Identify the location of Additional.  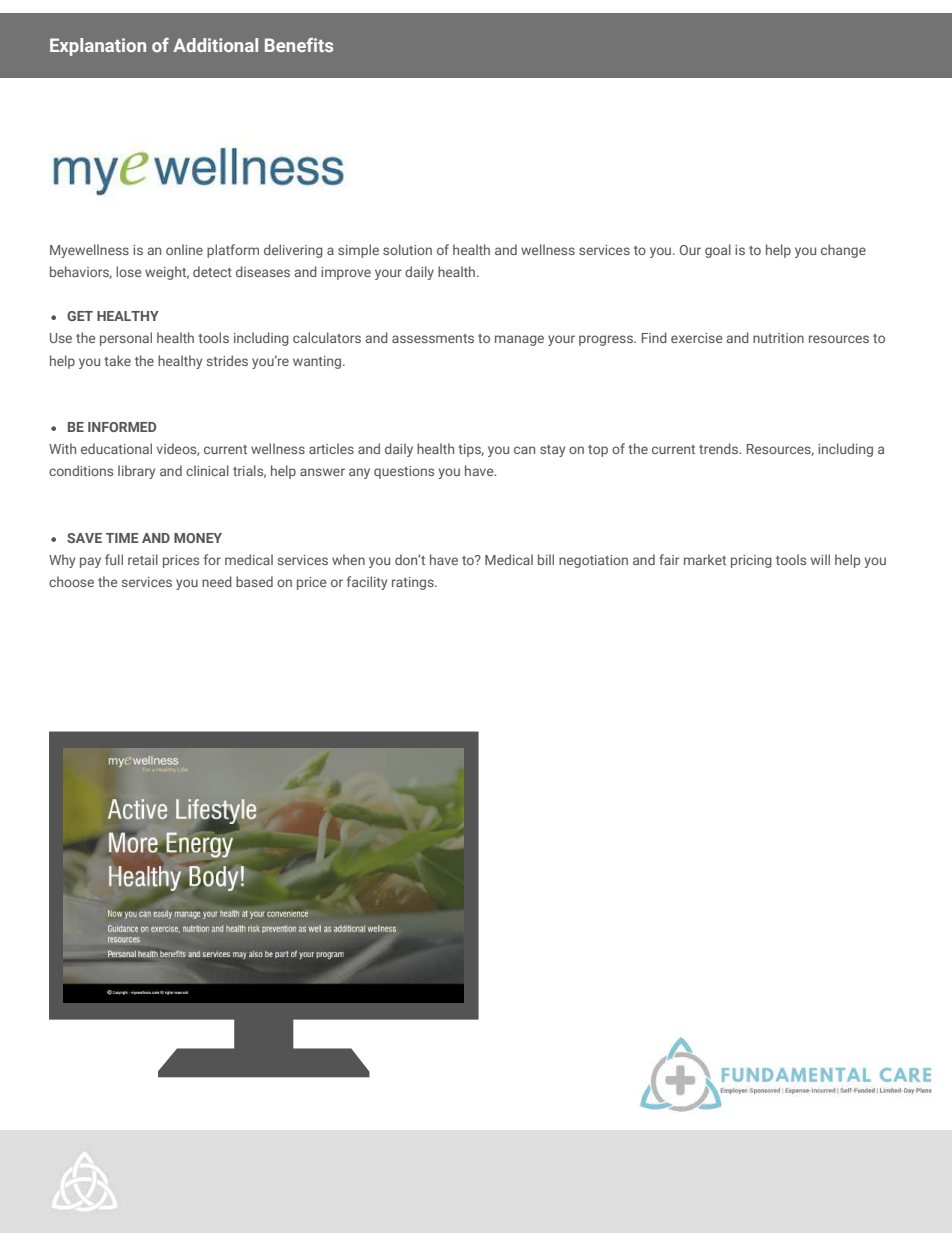
(215, 45).
